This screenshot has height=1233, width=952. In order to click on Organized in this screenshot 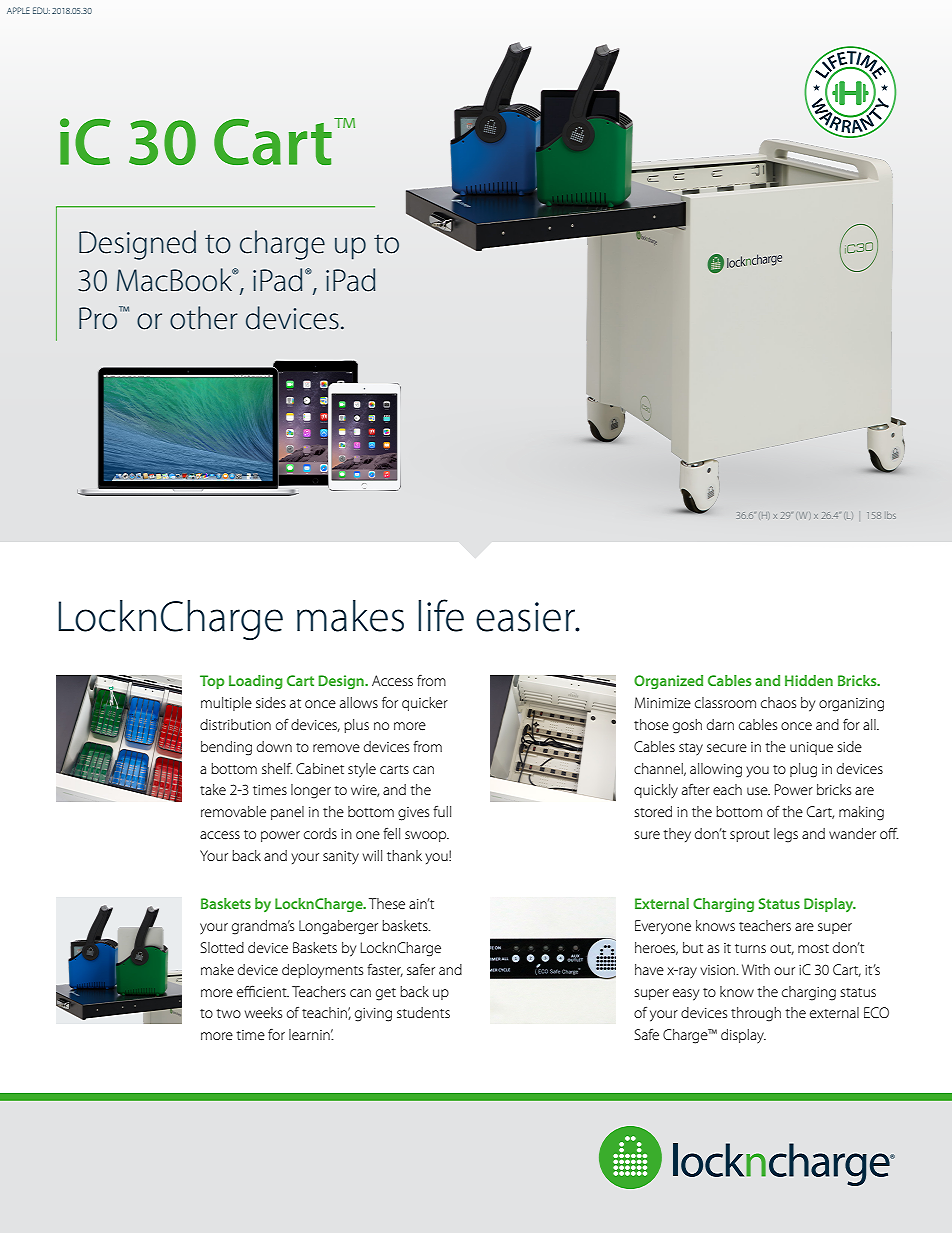, I will do `click(668, 682)`.
